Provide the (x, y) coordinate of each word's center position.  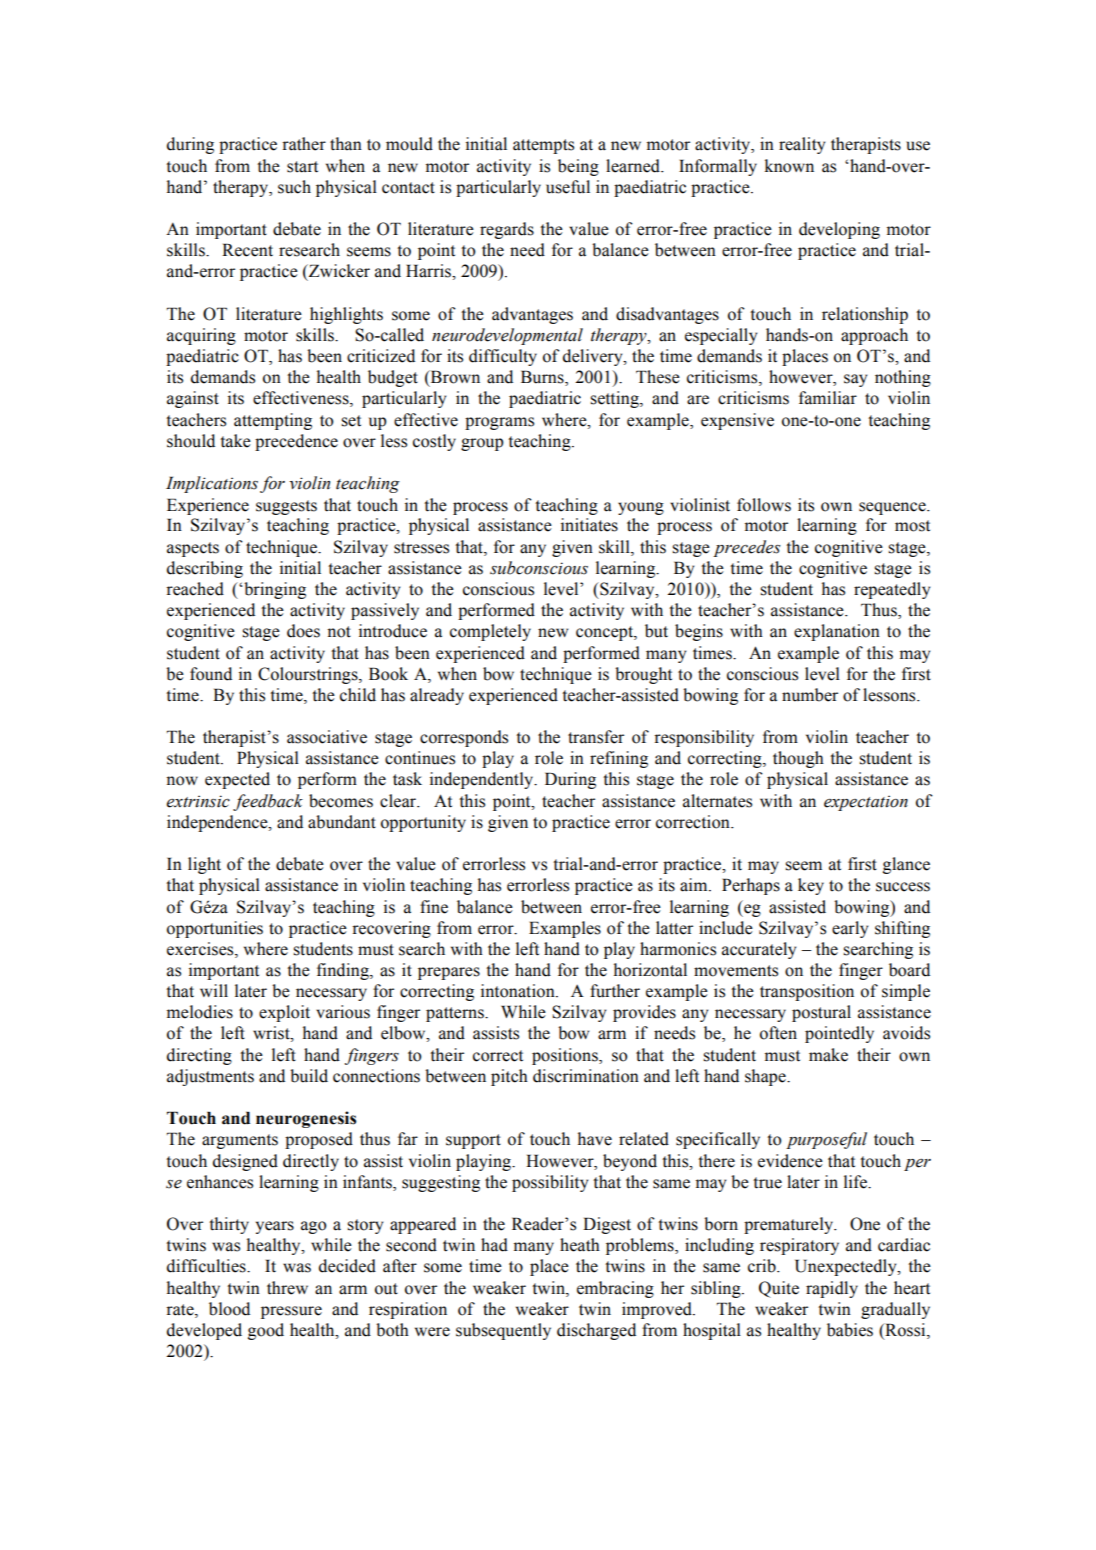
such (294, 187)
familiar (828, 398)
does (303, 631)
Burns (543, 378)
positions (566, 1056)
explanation (837, 632)
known (789, 166)
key (811, 886)
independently (483, 780)
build (309, 1076)
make (828, 1055)
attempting (273, 421)
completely (490, 632)
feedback (268, 802)
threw (287, 1288)
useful (568, 187)
